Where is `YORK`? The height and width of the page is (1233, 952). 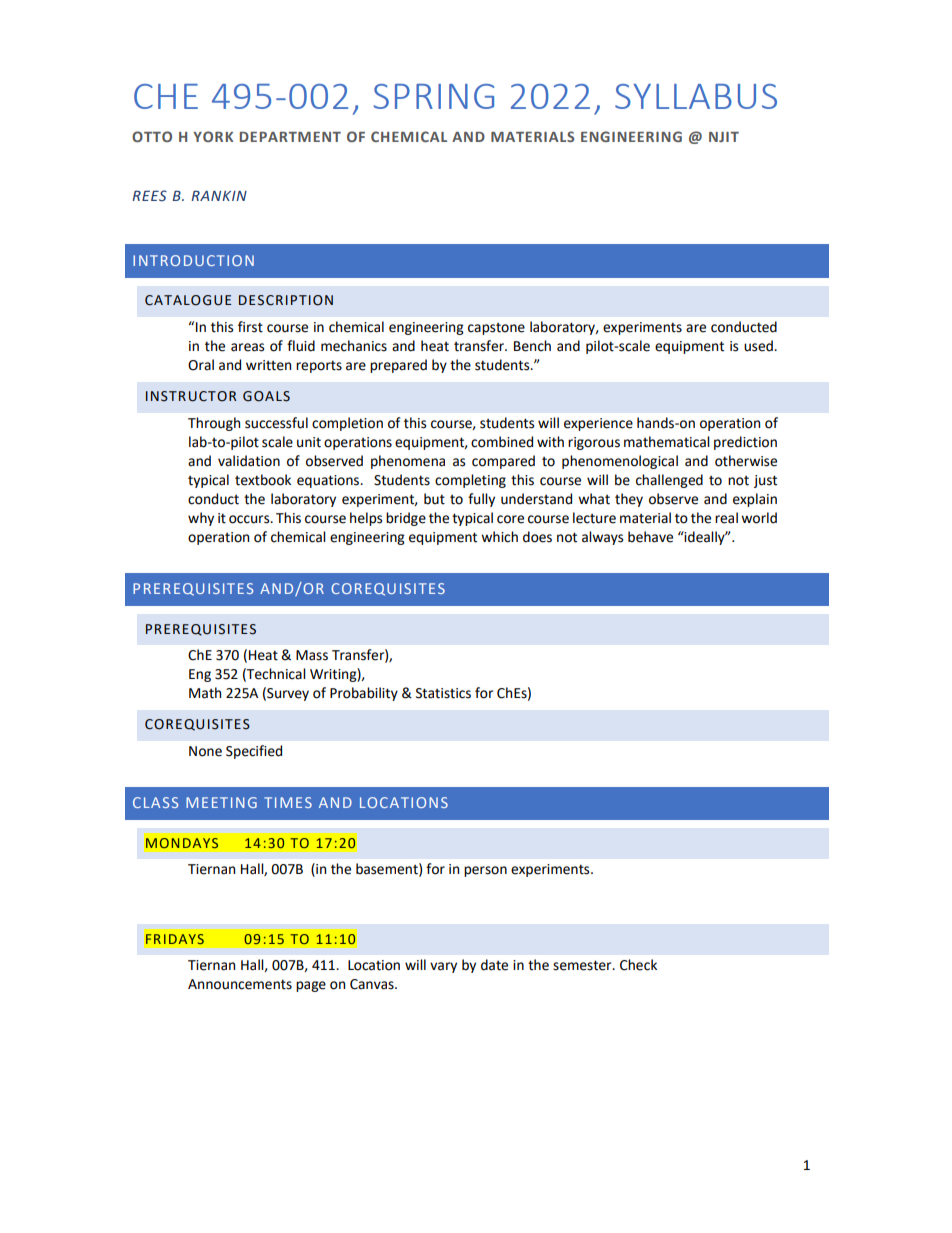
YORK is located at coordinates (213, 136).
